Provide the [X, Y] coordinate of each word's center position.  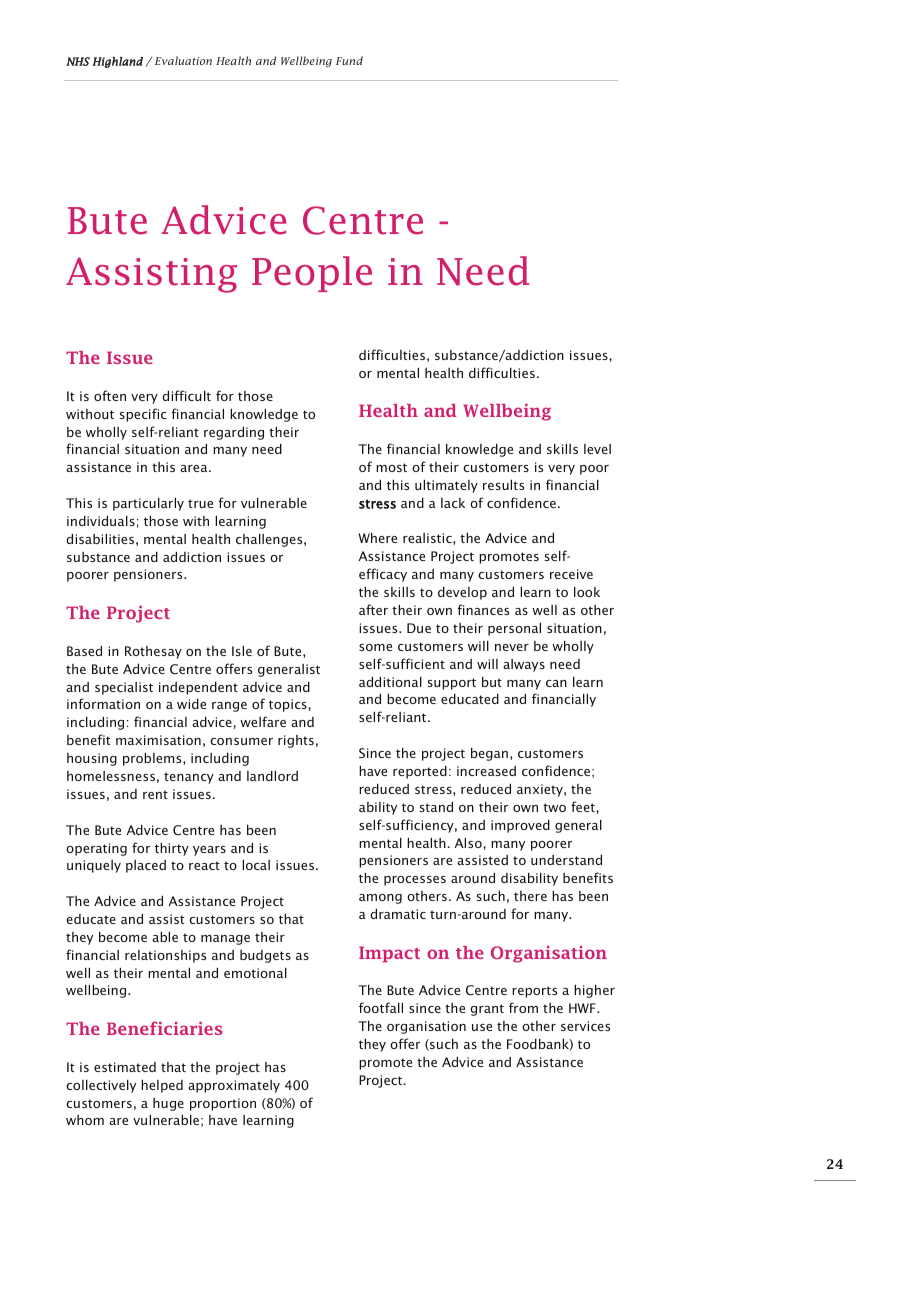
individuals [101, 521]
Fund [349, 60]
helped [162, 1086]
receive [571, 574]
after [373, 609]
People [312, 274]
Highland [117, 62]
